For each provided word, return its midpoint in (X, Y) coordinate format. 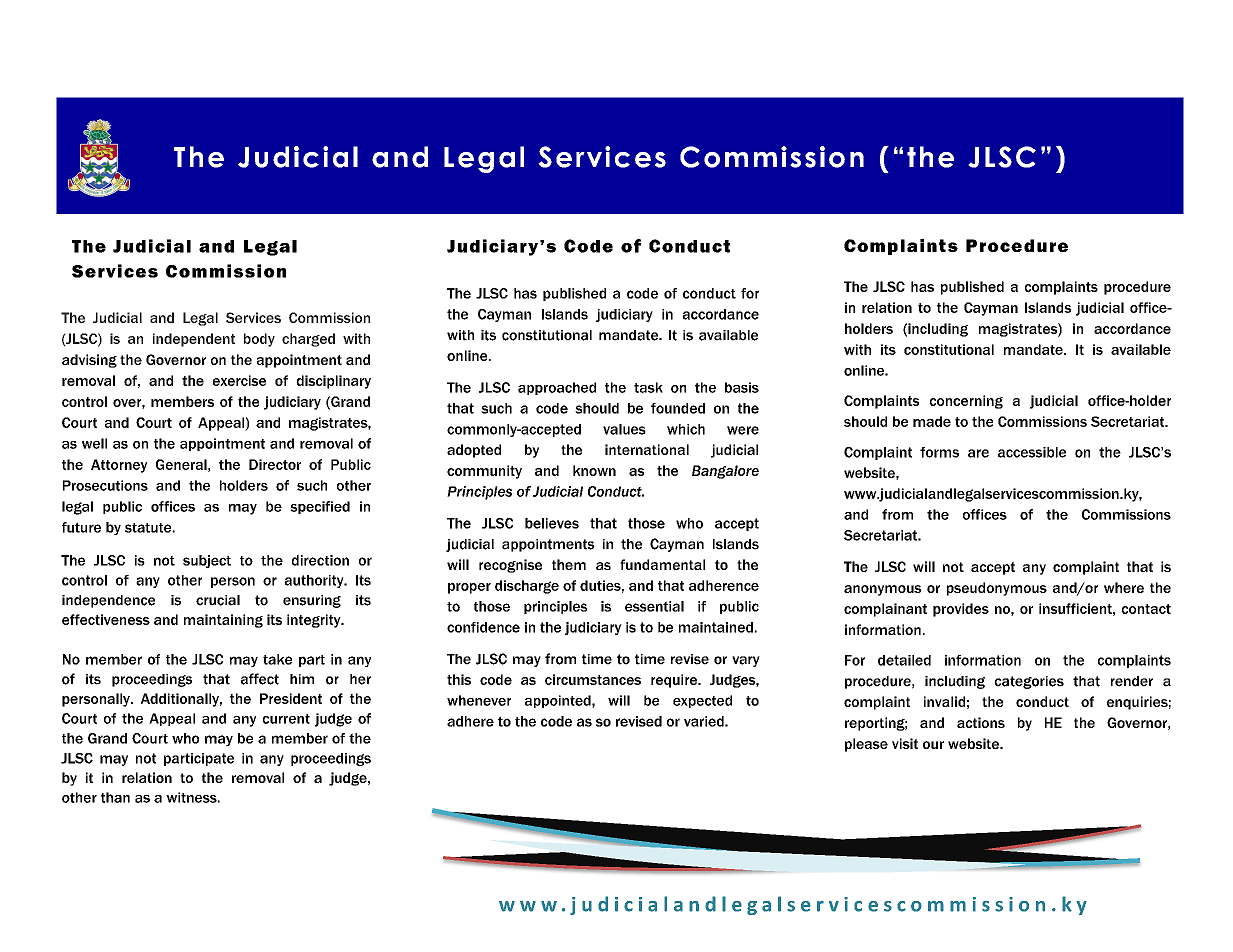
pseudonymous (997, 589)
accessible (1032, 452)
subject (207, 561)
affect (260, 679)
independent (194, 340)
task (648, 387)
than (115, 797)
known (594, 470)
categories (1029, 682)
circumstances (593, 679)
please (866, 745)
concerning (966, 402)
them (569, 564)
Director (275, 464)
